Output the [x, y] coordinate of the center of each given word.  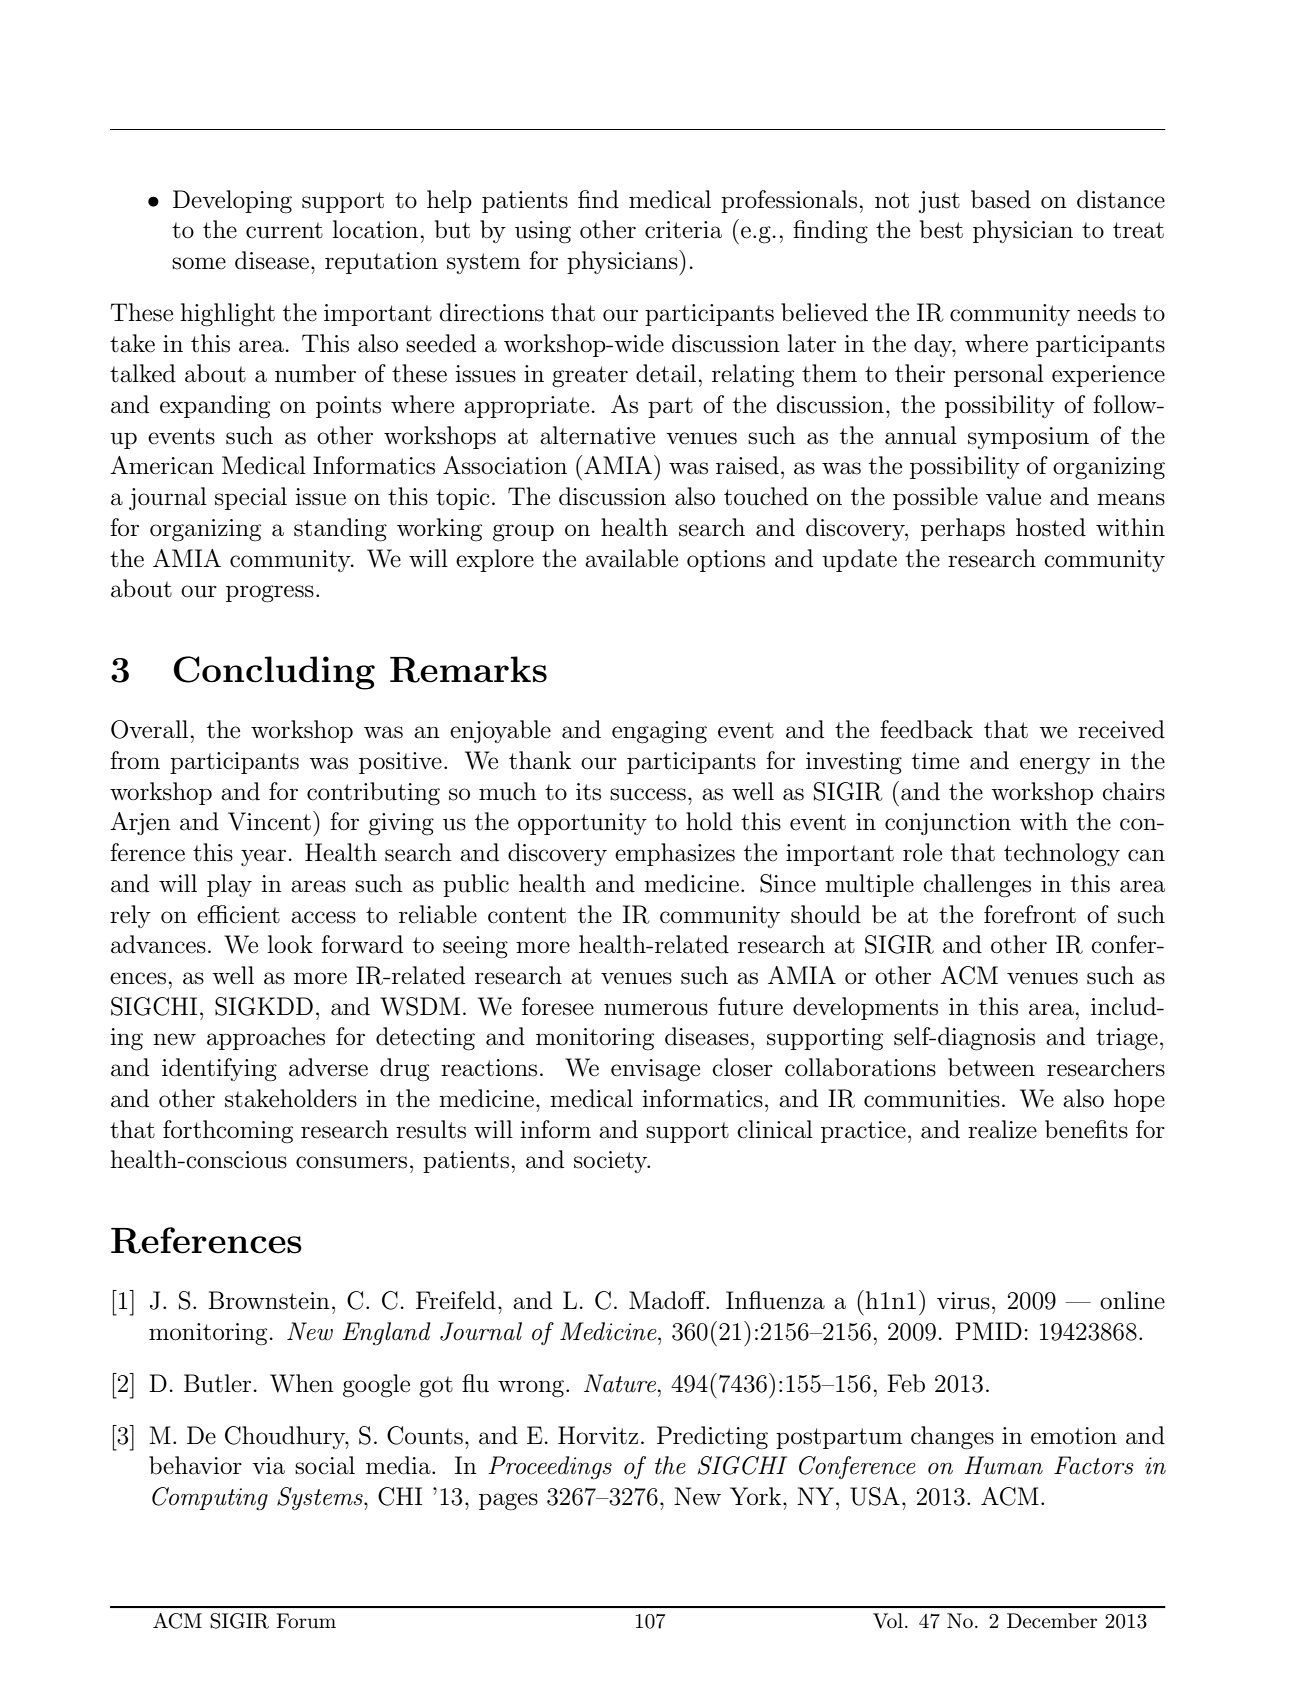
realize [1002, 1129]
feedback [926, 729]
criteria [683, 230]
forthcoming [228, 1132]
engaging [659, 732]
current [284, 230]
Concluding [274, 673]
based [1001, 199]
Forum [306, 1621]
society [612, 1162]
